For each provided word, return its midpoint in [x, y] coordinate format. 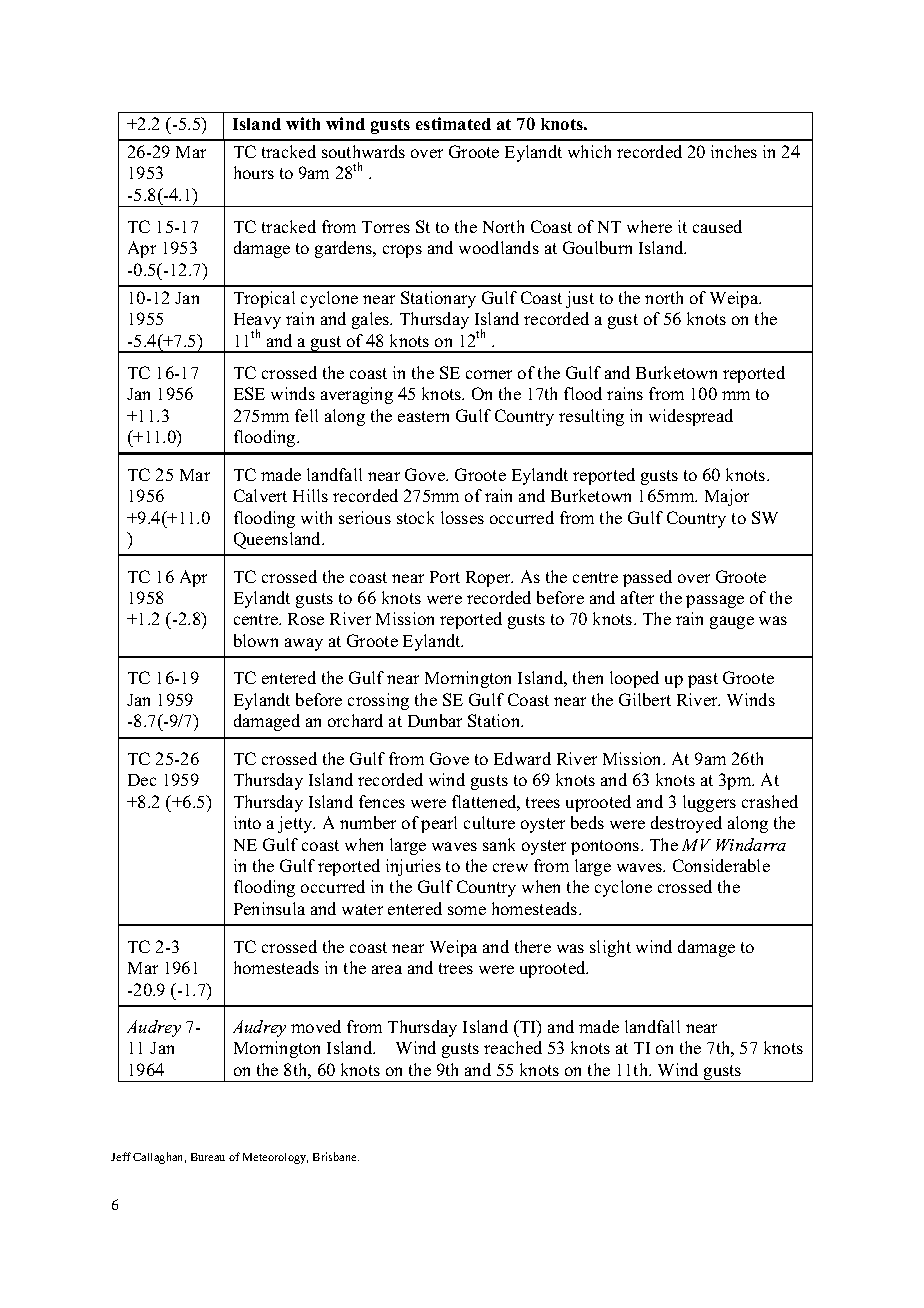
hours [254, 172]
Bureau [208, 1157]
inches [734, 151]
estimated [453, 123]
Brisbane [336, 1156]
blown [256, 640]
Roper [489, 579]
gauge [732, 622]
